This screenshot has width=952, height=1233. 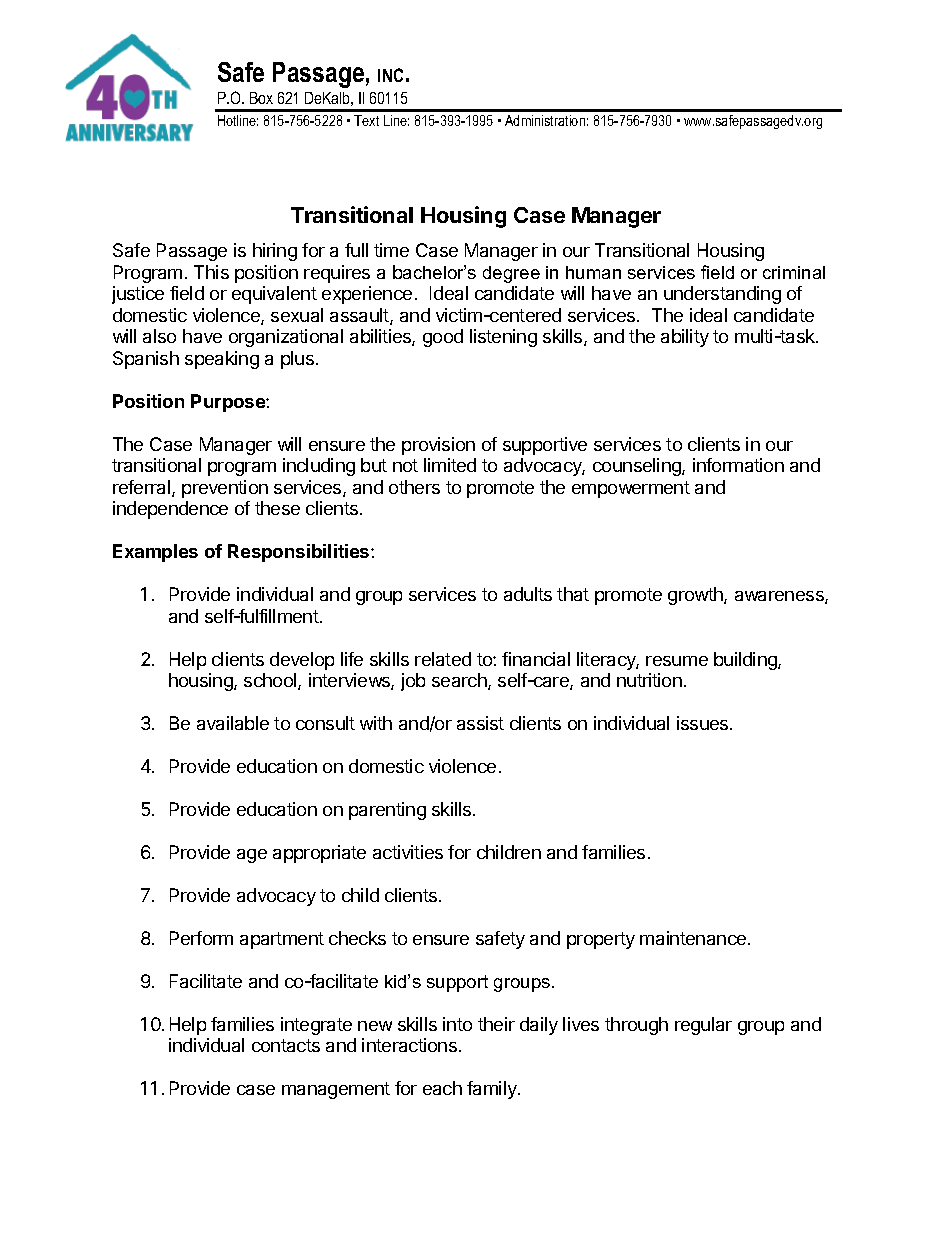 I want to click on maintenance, so click(x=693, y=938).
